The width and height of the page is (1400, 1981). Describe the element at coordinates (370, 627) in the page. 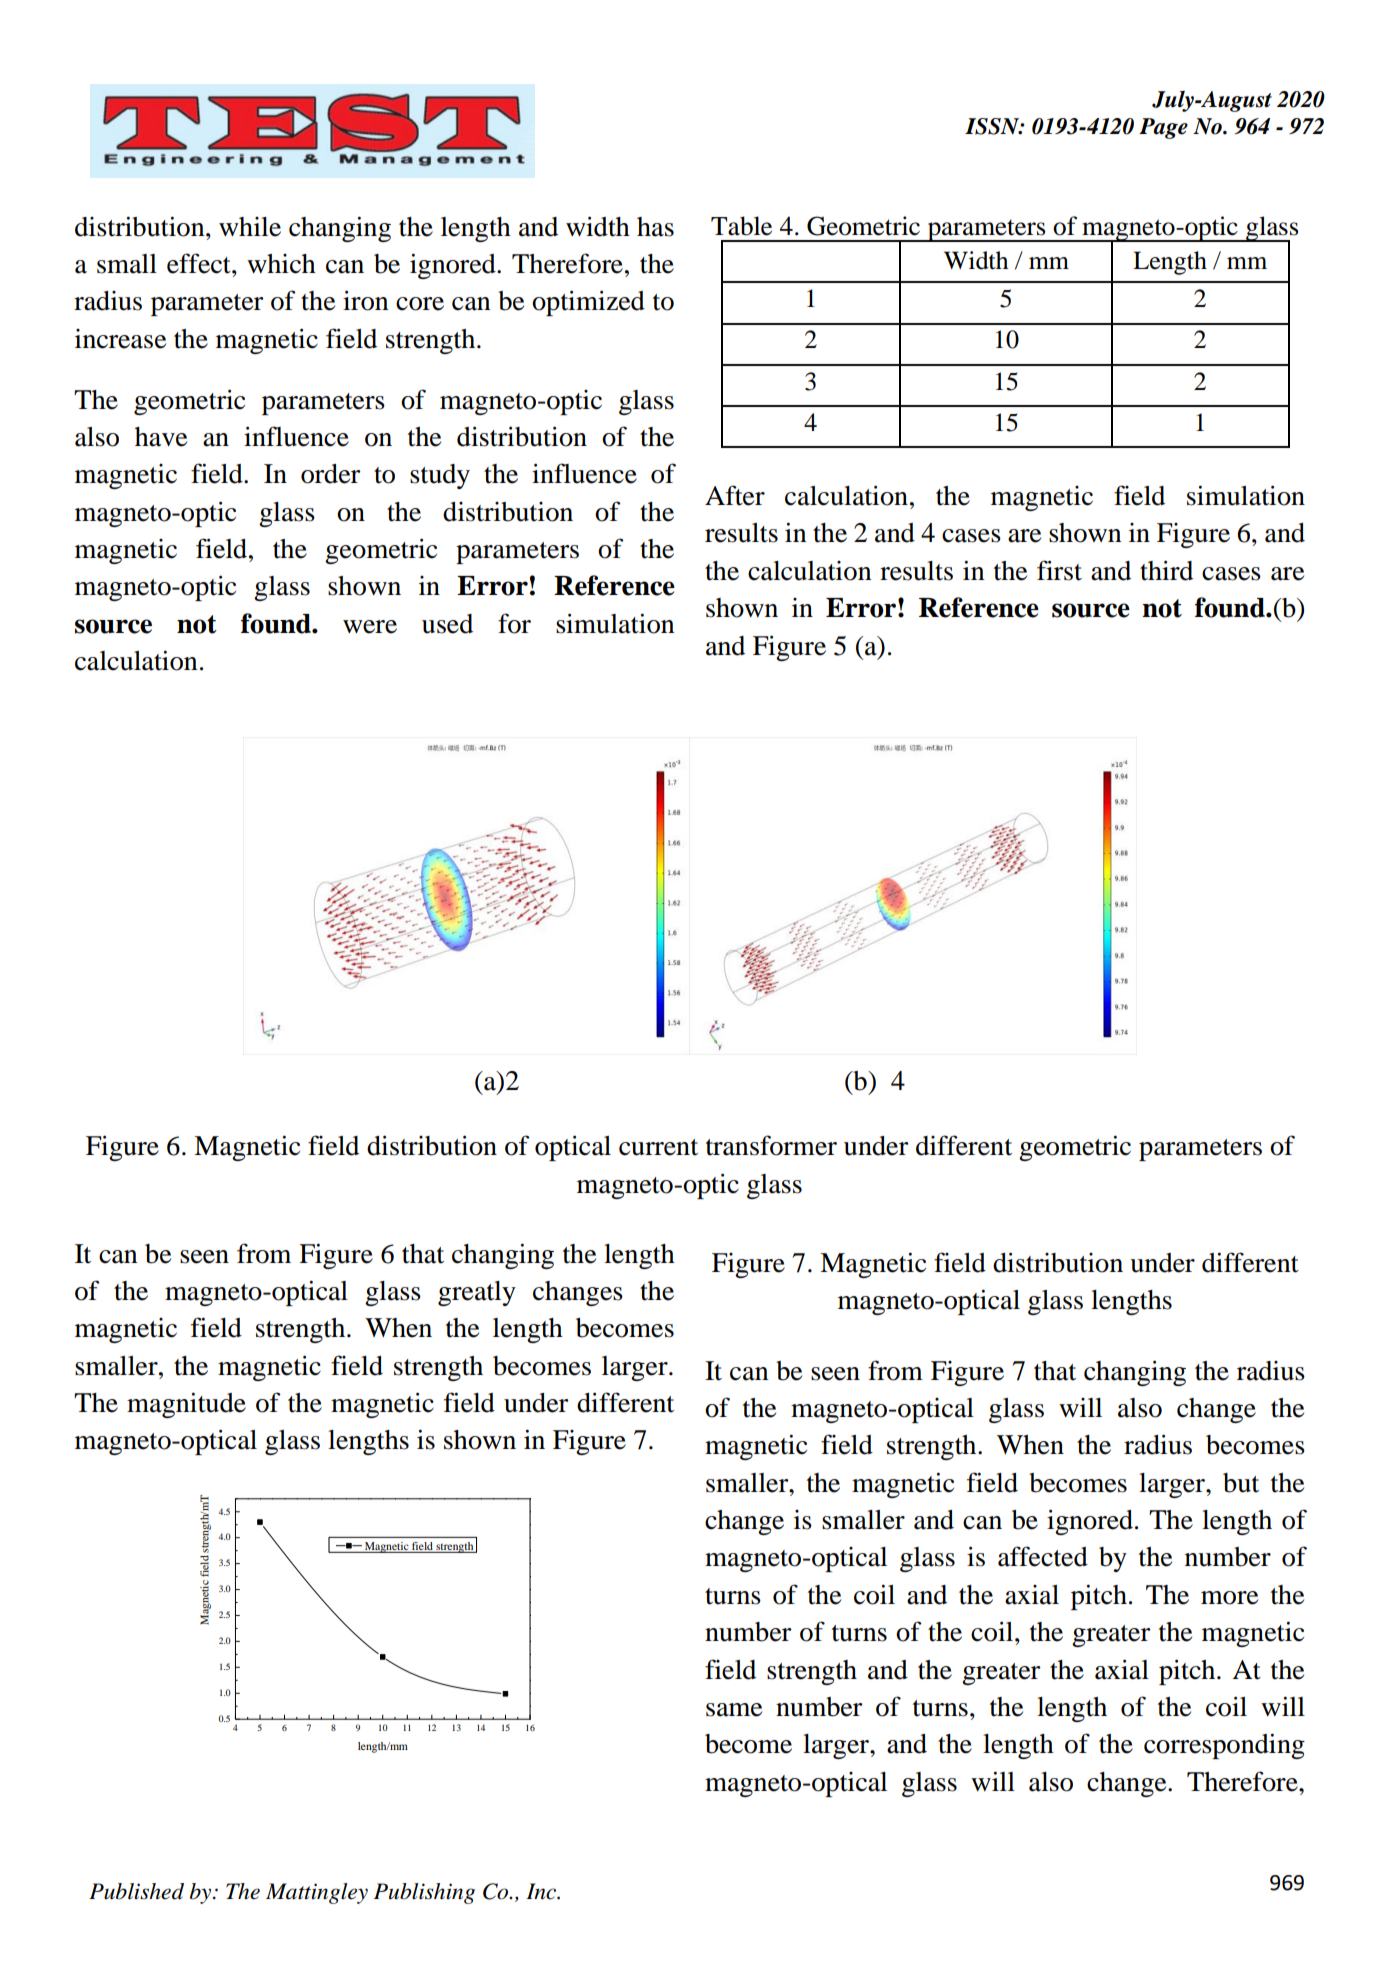

I see `were` at that location.
